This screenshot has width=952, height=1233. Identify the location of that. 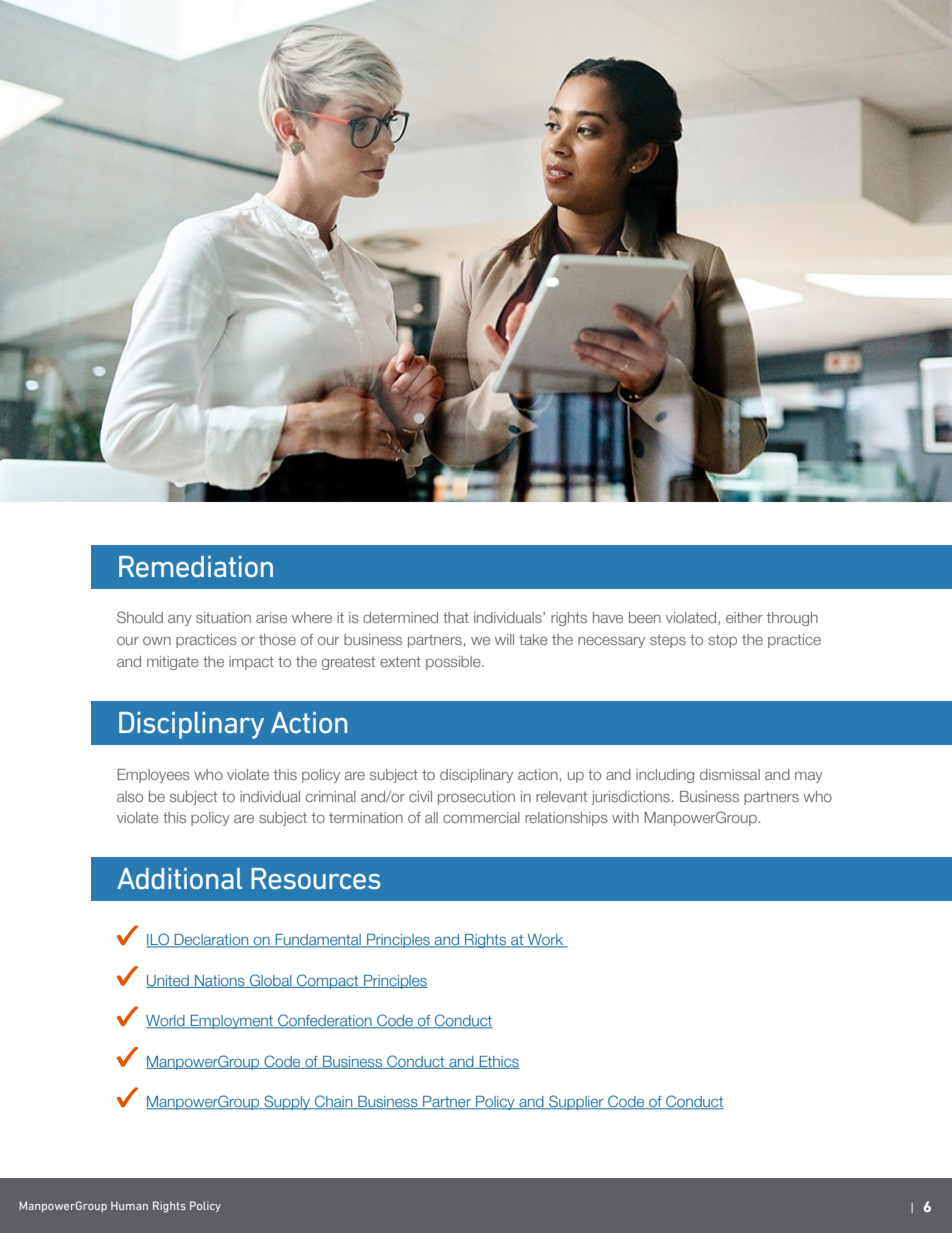
(456, 617).
